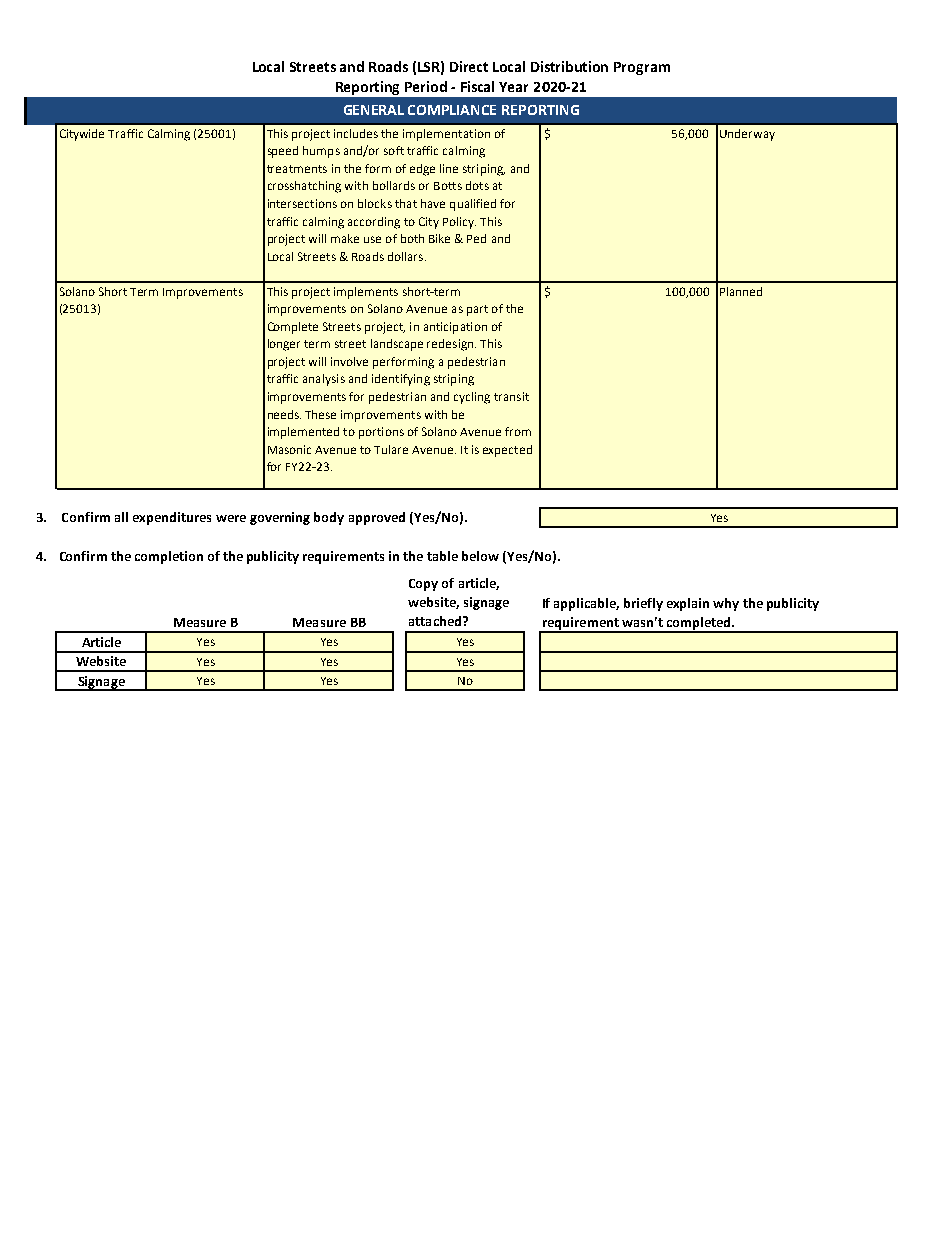  I want to click on explain, so click(688, 604).
